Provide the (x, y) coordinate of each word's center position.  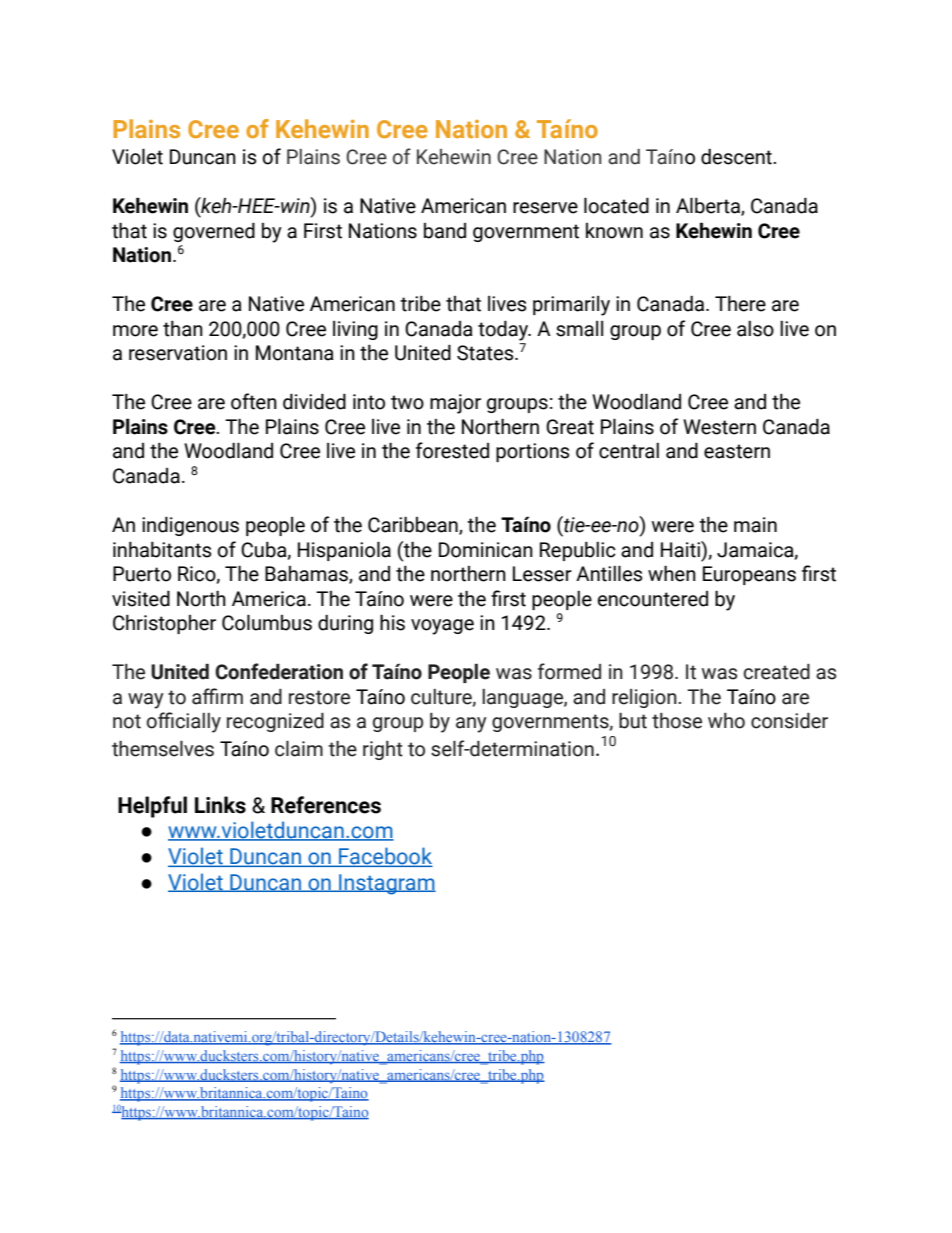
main (755, 525)
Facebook (385, 857)
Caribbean (414, 525)
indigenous (190, 526)
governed (214, 232)
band (445, 231)
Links (220, 805)
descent (737, 157)
